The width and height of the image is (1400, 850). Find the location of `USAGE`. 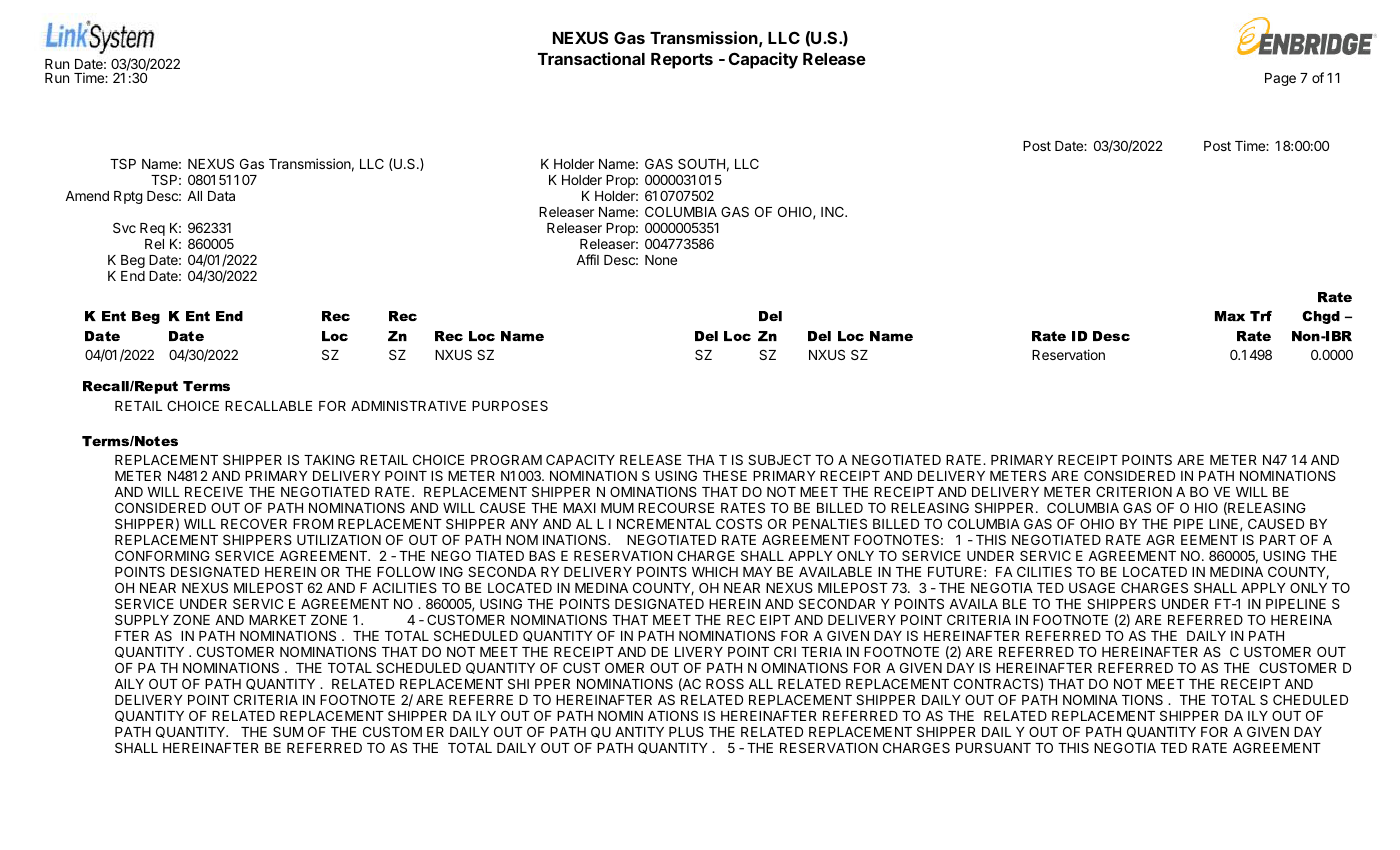

USAGE is located at coordinates (1092, 587).
